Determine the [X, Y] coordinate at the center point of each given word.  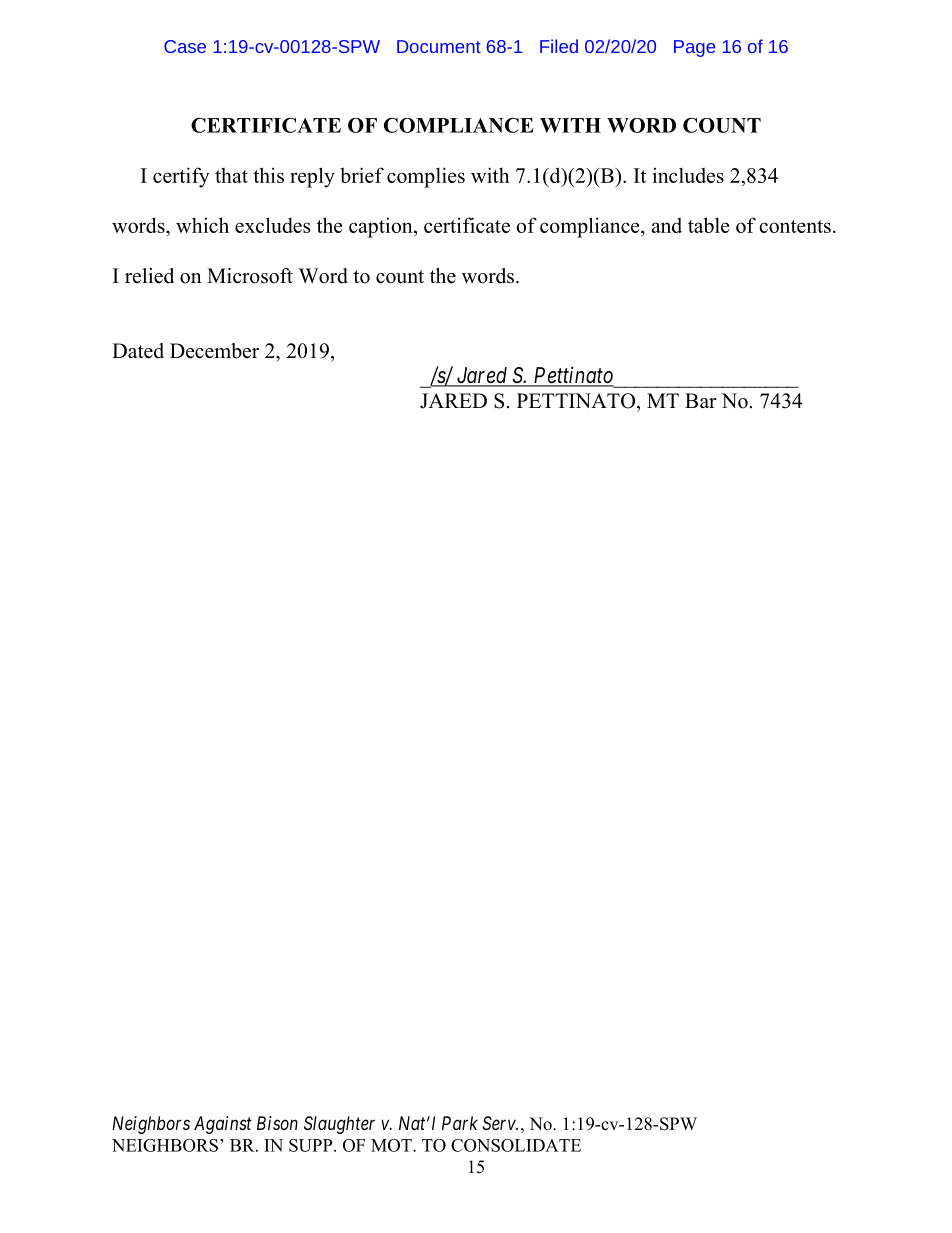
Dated [138, 351]
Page [694, 48]
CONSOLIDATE [516, 1145]
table [708, 225]
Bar [701, 400]
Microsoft [250, 276]
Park [460, 1123]
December [214, 351]
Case [185, 46]
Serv [499, 1123]
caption [382, 227]
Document [439, 46]
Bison [277, 1123]
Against [223, 1125]
